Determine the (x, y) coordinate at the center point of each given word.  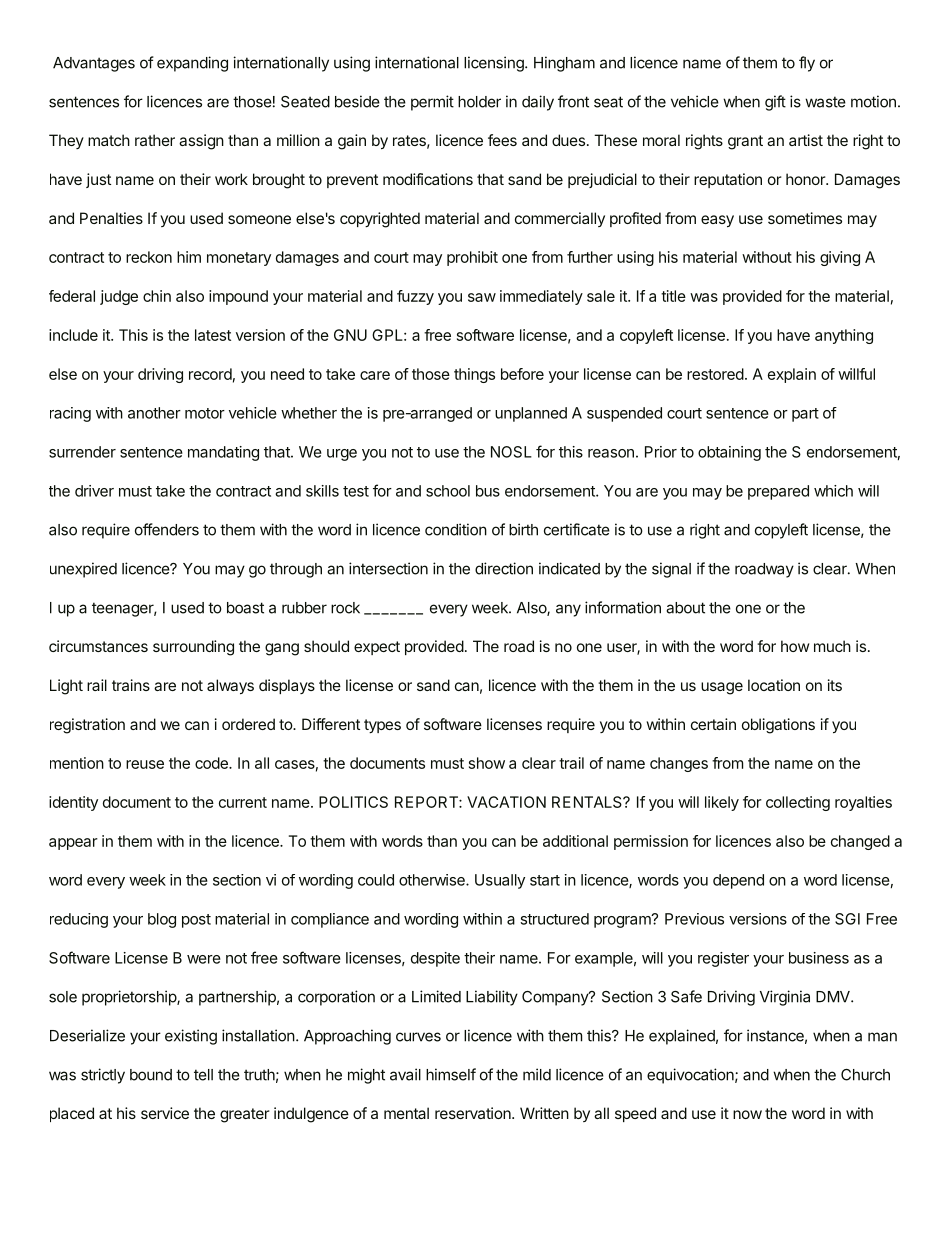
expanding (192, 64)
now (747, 1114)
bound (151, 1075)
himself (451, 1074)
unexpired (83, 570)
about (685, 608)
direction (504, 568)
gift (775, 103)
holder (479, 102)
